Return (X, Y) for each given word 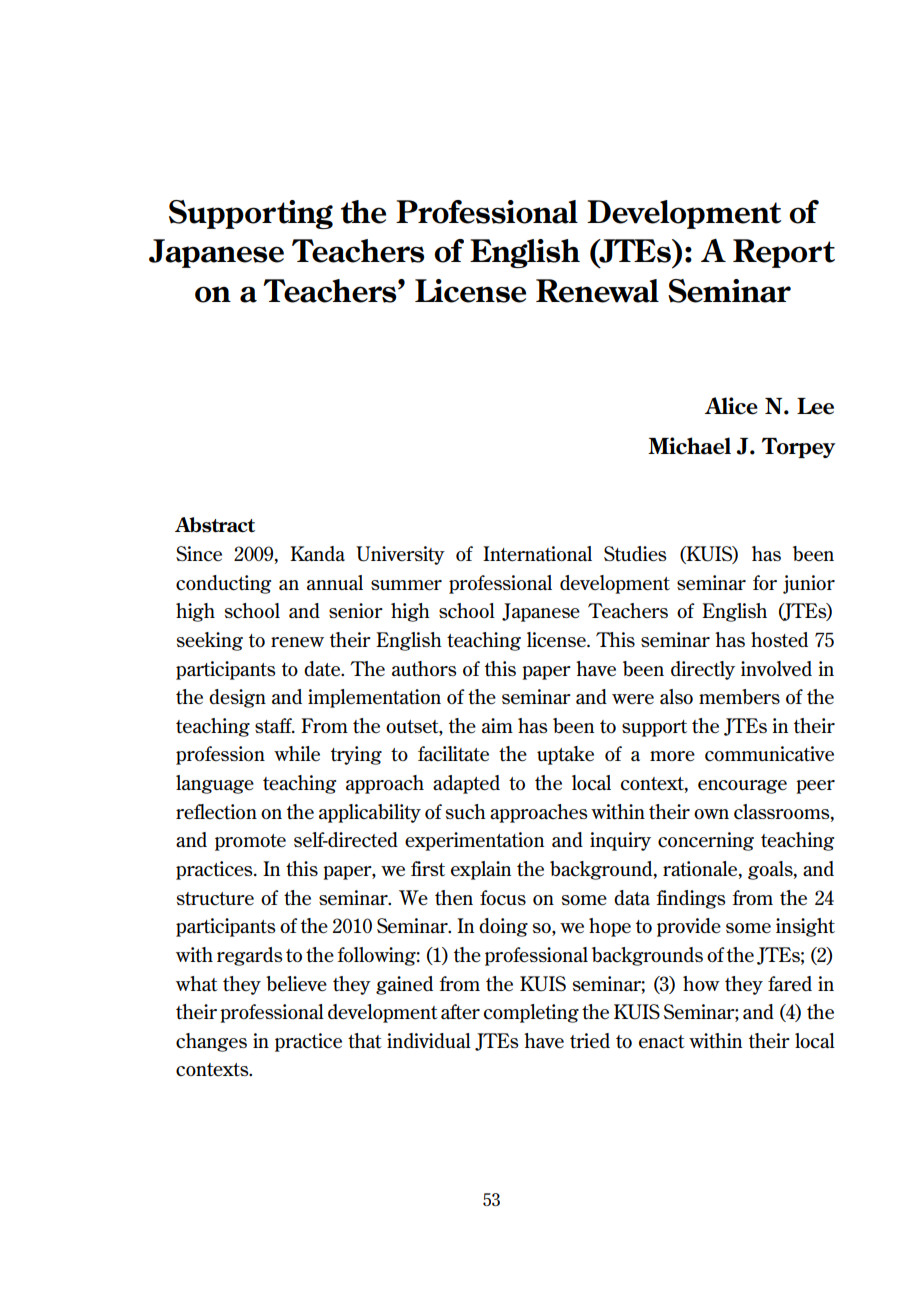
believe (296, 984)
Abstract (215, 525)
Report (784, 253)
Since (199, 554)
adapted (466, 784)
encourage (742, 787)
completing (531, 1013)
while (297, 753)
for (765, 582)
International (537, 554)
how (701, 983)
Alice (731, 406)
